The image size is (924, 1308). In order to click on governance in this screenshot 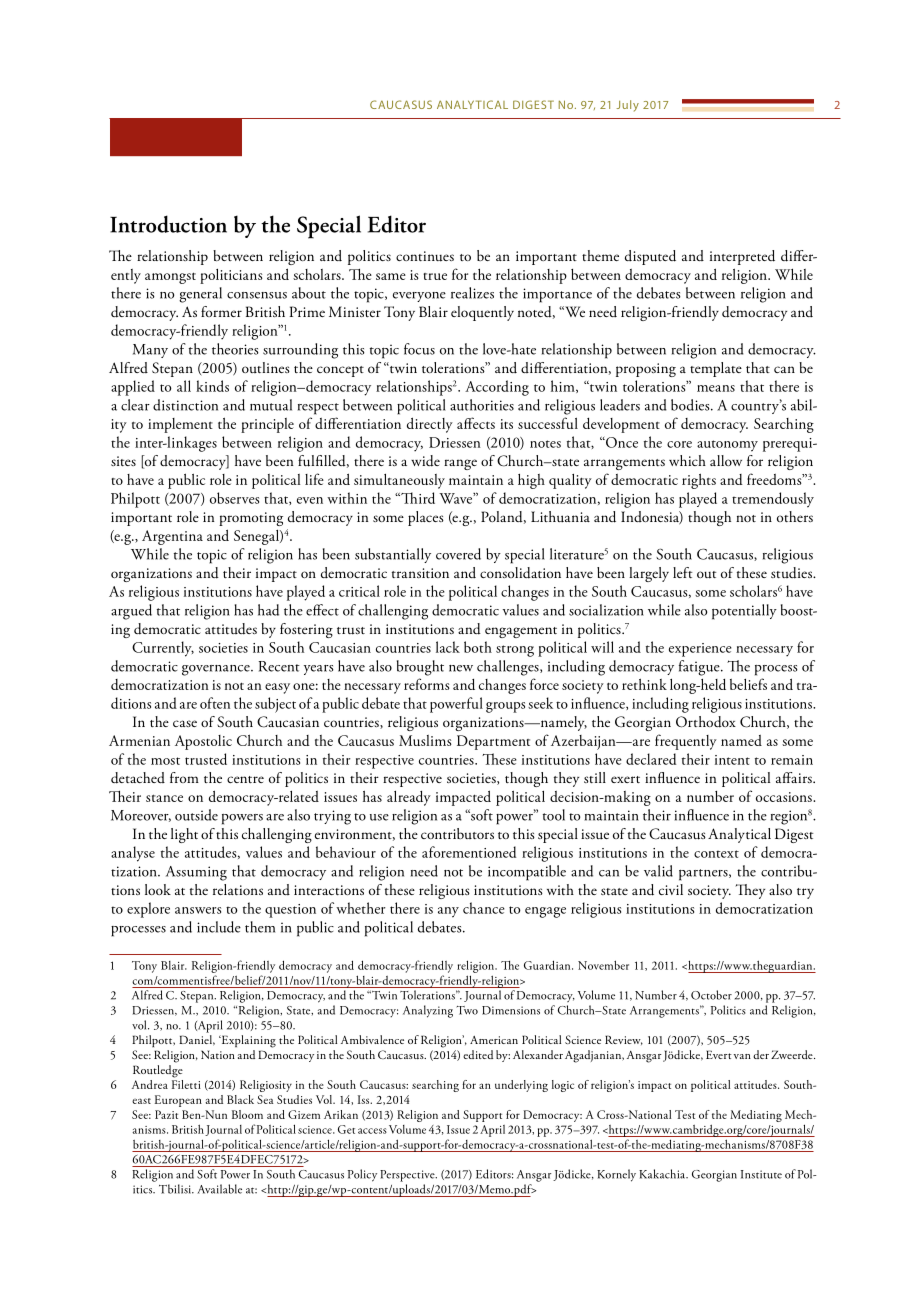, I will do `click(217, 670)`.
